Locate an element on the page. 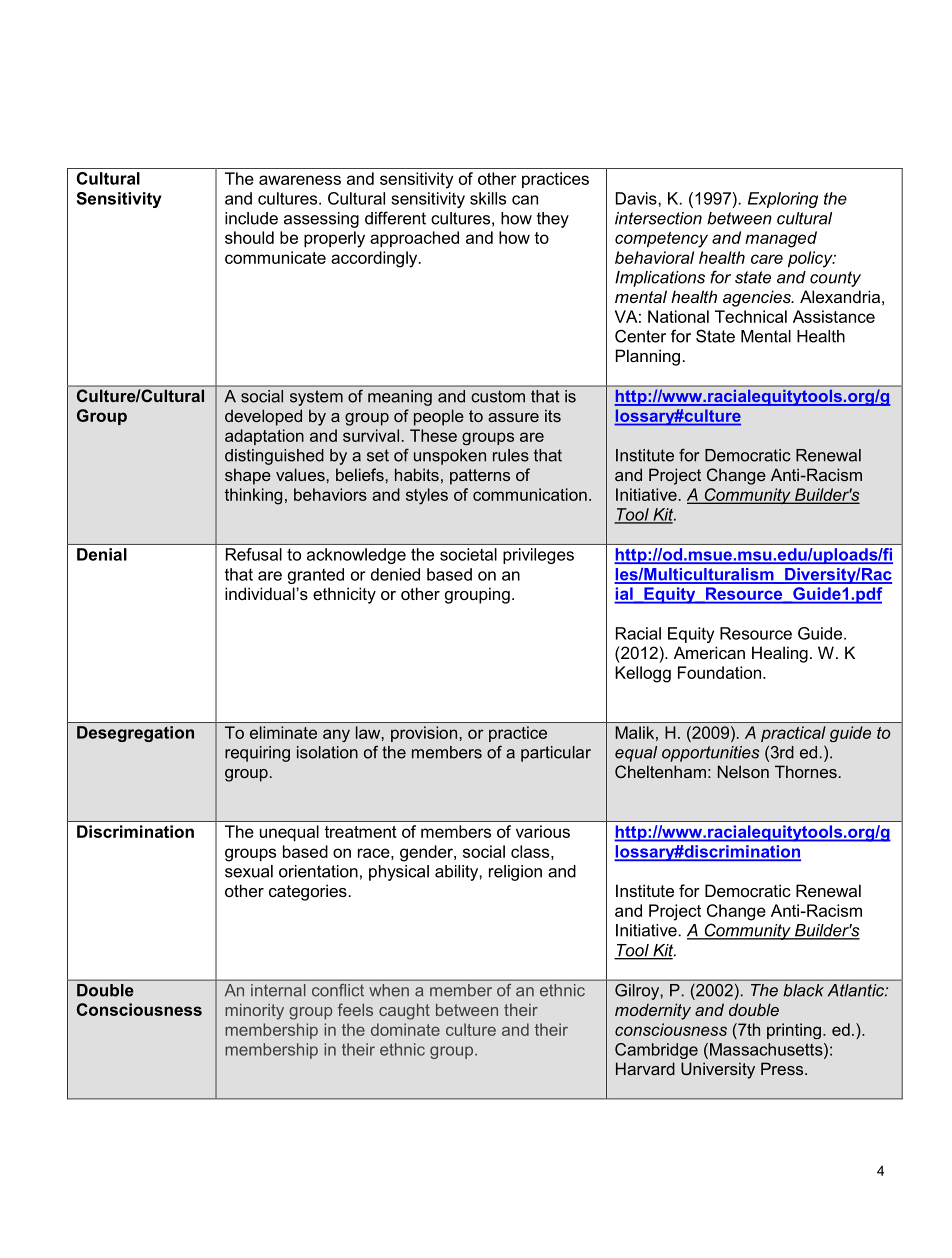 This image has height=1258, width=952. particular is located at coordinates (556, 754).
